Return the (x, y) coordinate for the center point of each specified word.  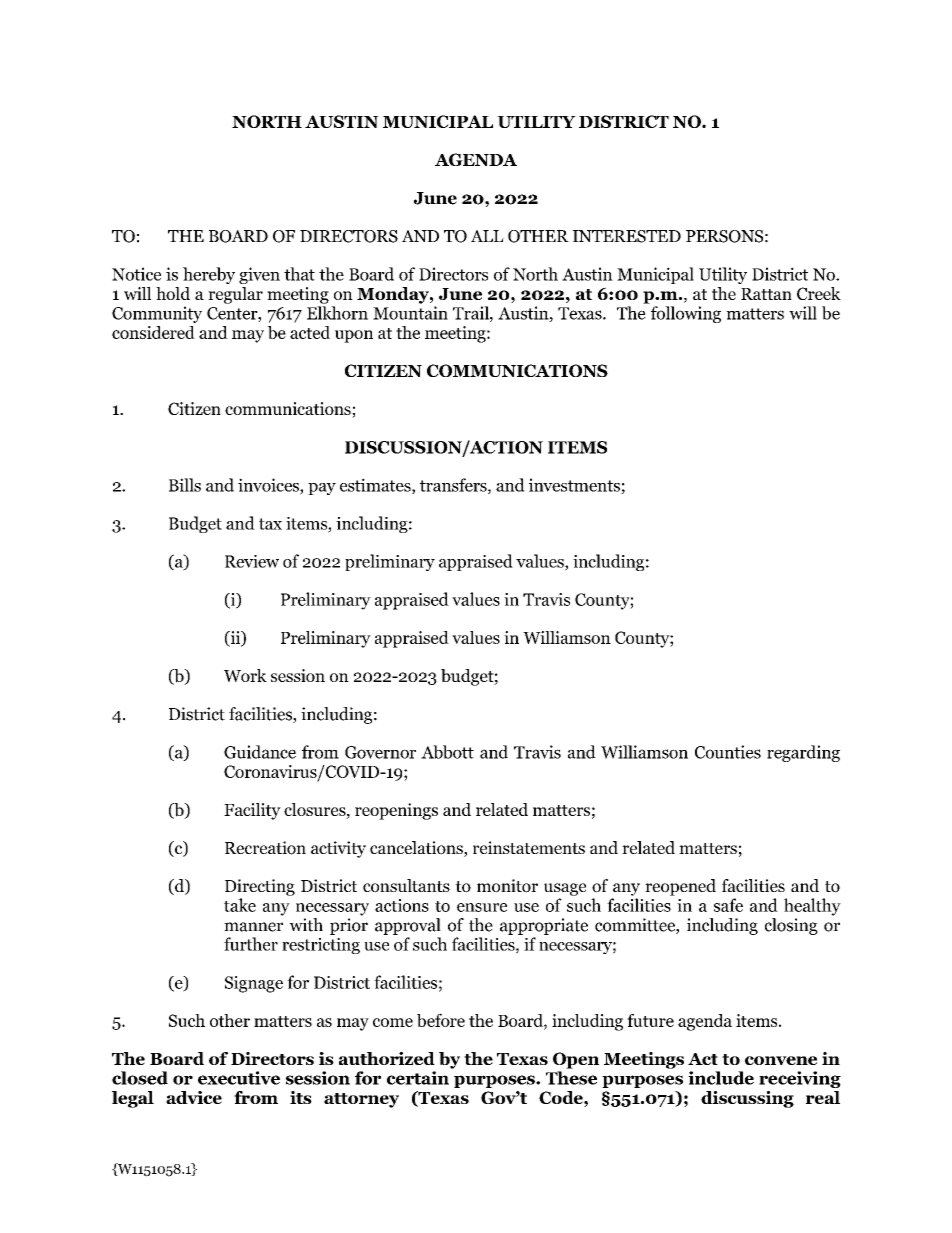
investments (575, 486)
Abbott (447, 752)
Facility (252, 811)
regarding (803, 753)
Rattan (766, 294)
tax (270, 524)
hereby (209, 275)
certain (418, 1078)
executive (239, 1078)
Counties (728, 752)
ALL (487, 236)
